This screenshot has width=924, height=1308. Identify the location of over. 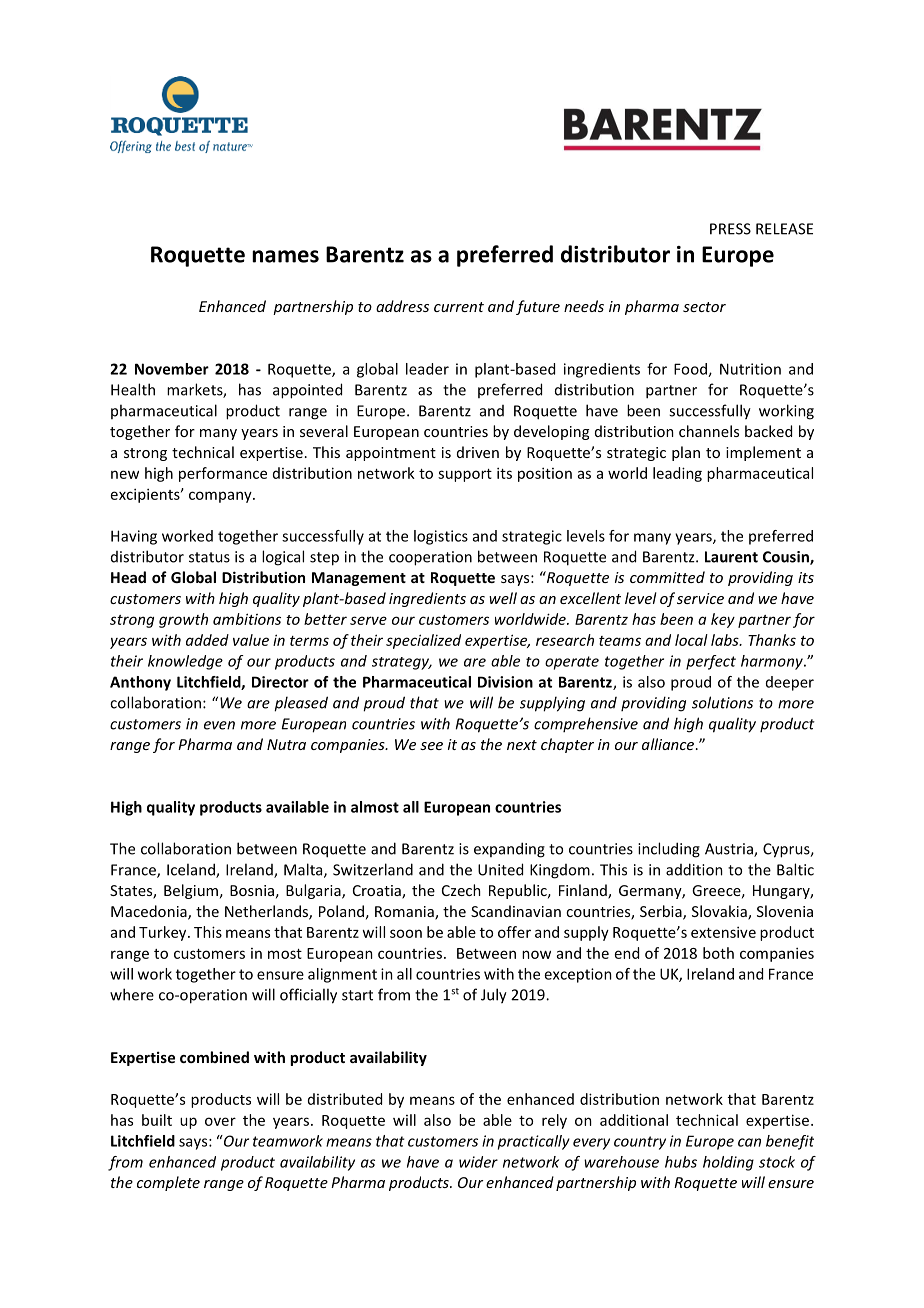
(220, 1121).
